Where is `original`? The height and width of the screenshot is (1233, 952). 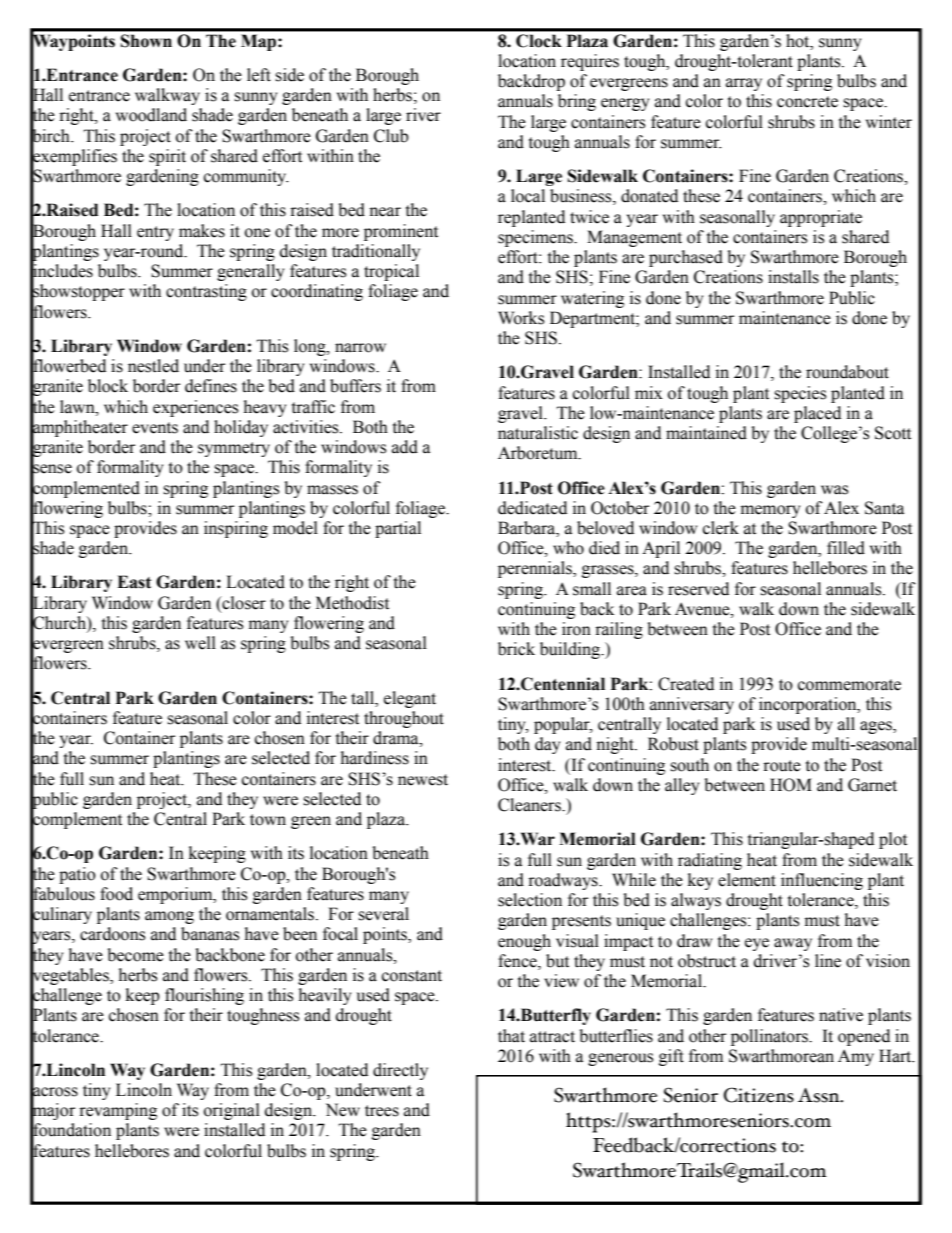
original is located at coordinates (232, 1111).
